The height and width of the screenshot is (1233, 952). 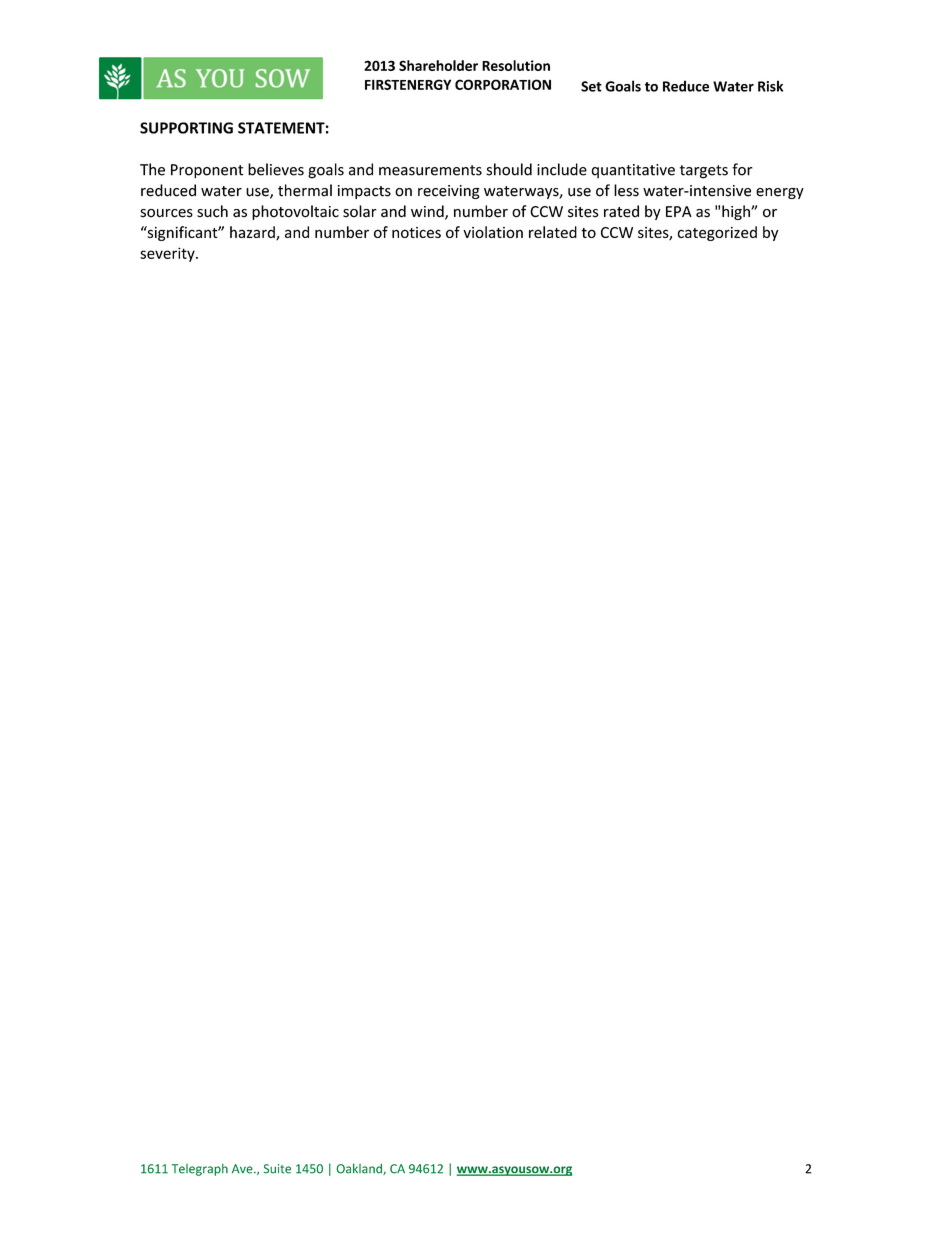 What do you see at coordinates (277, 1169) in the screenshot?
I see `Suite` at bounding box center [277, 1169].
